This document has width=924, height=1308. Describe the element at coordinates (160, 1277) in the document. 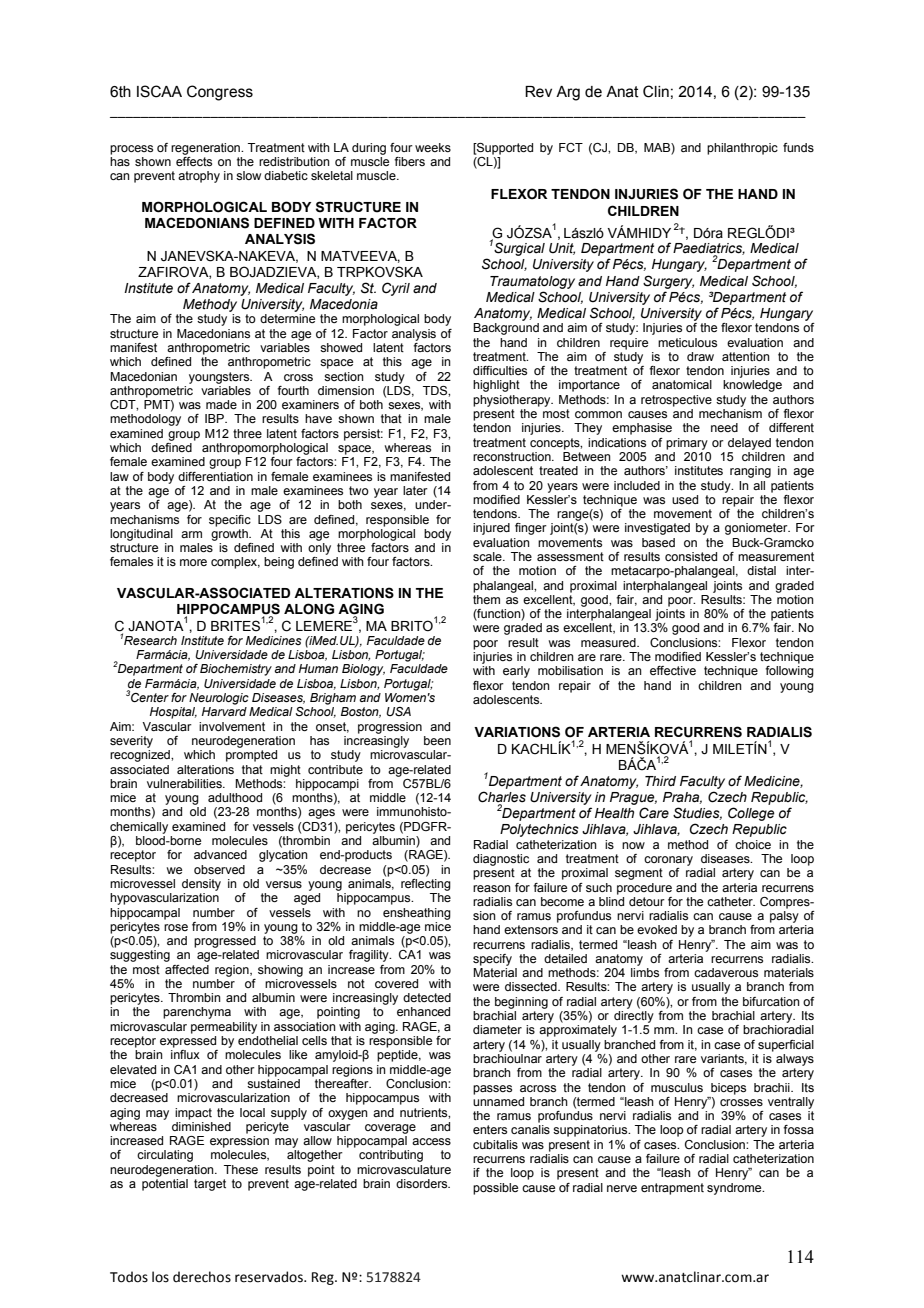

I see `los` at that location.
